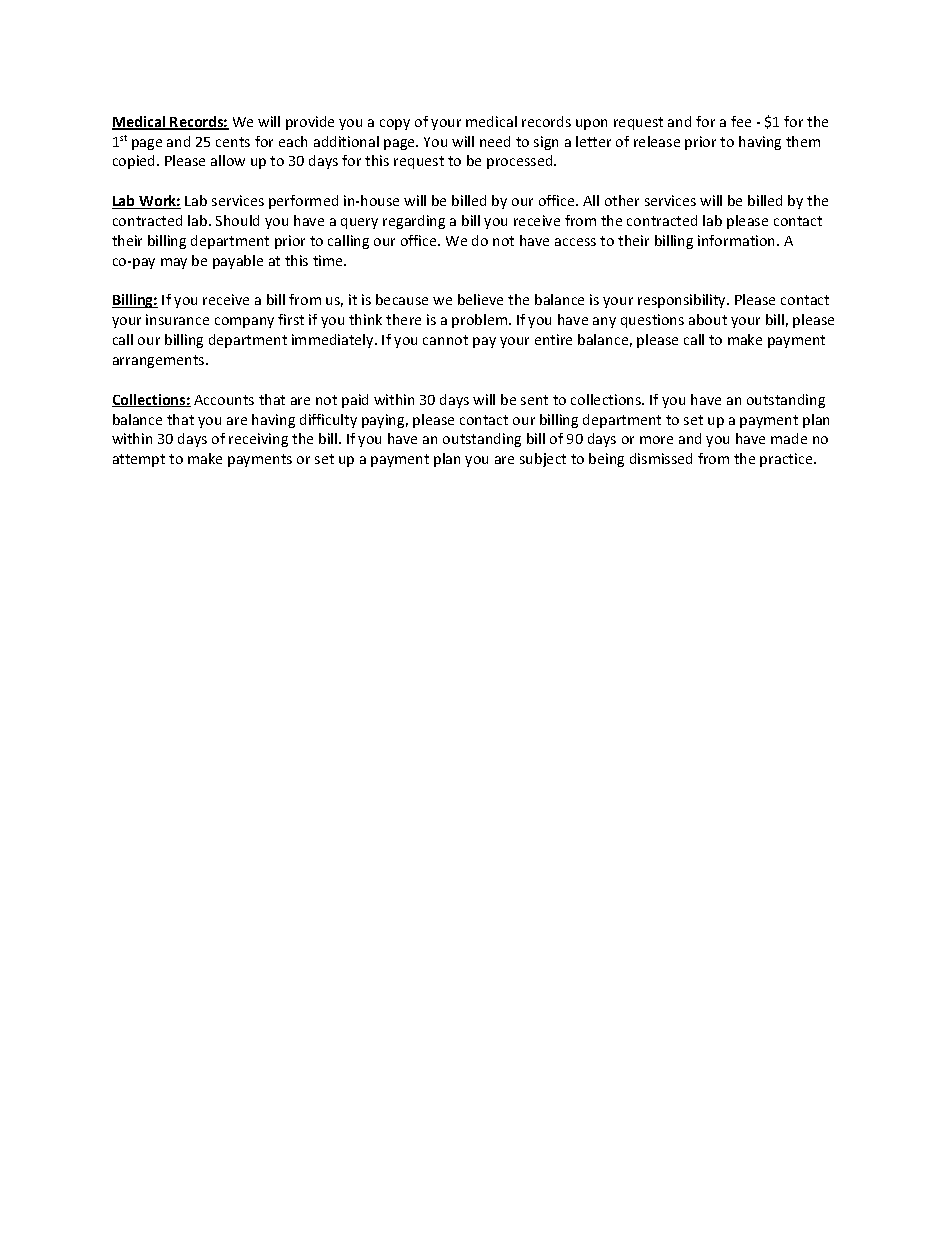 This screenshot has width=952, height=1233. What do you see at coordinates (480, 299) in the screenshot?
I see `believe` at bounding box center [480, 299].
